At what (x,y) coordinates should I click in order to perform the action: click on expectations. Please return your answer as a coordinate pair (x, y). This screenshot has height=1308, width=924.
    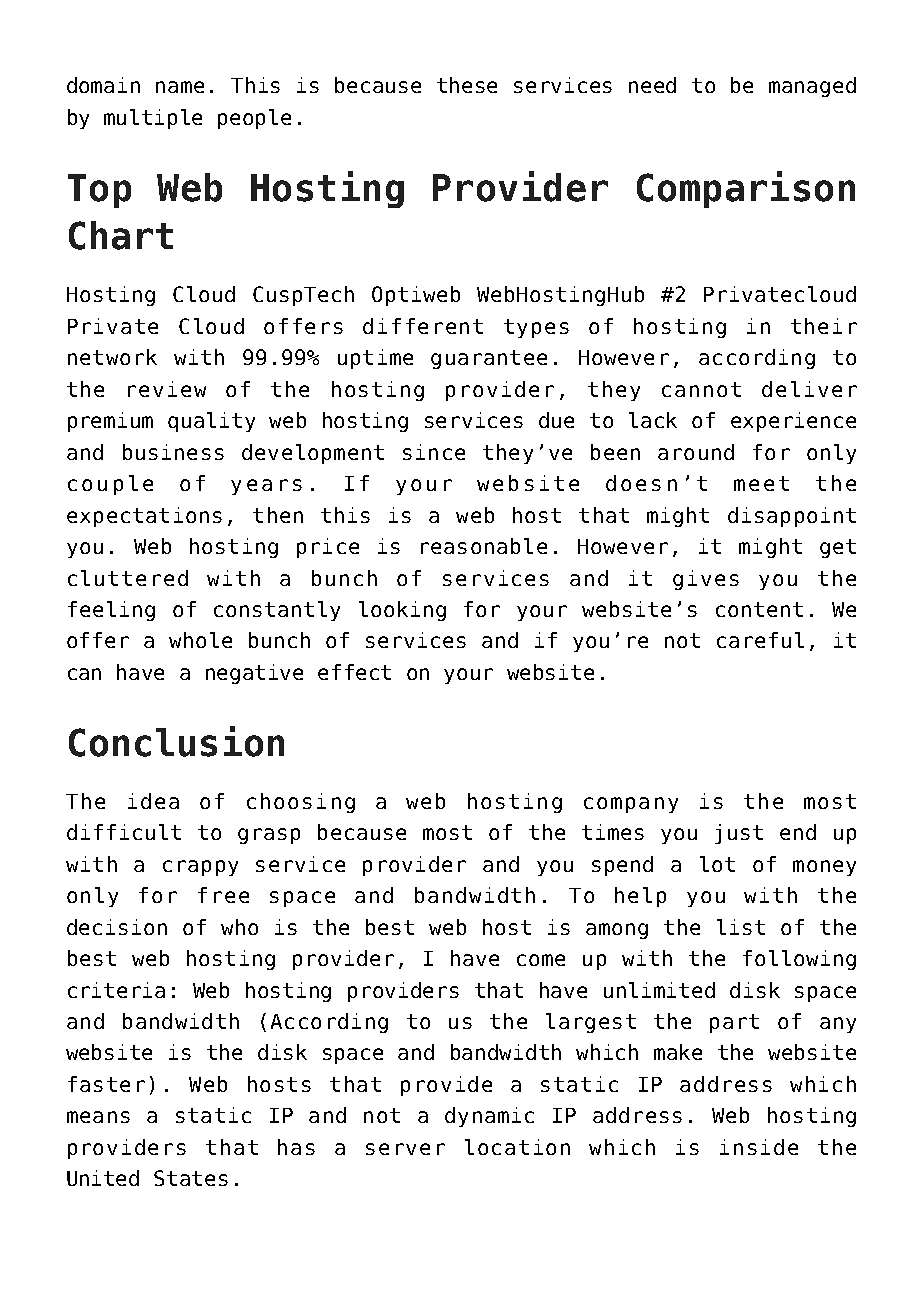
    Looking at the image, I should click on (144, 517).
